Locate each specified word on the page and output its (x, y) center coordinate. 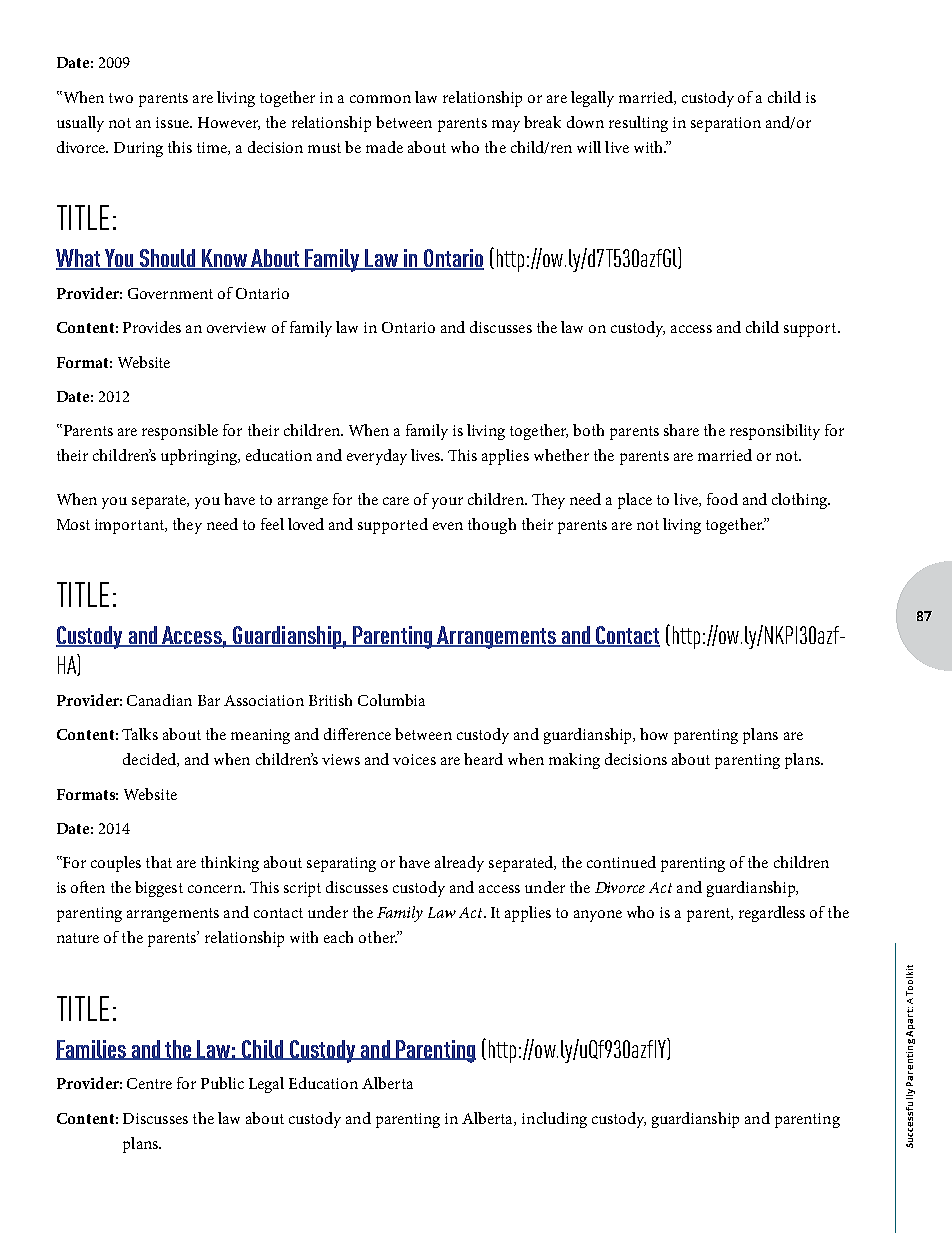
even (448, 526)
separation (726, 124)
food (722, 499)
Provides (152, 327)
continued (621, 862)
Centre (149, 1083)
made (384, 147)
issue (173, 122)
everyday (377, 457)
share (681, 430)
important (131, 526)
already (459, 864)
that (159, 862)
